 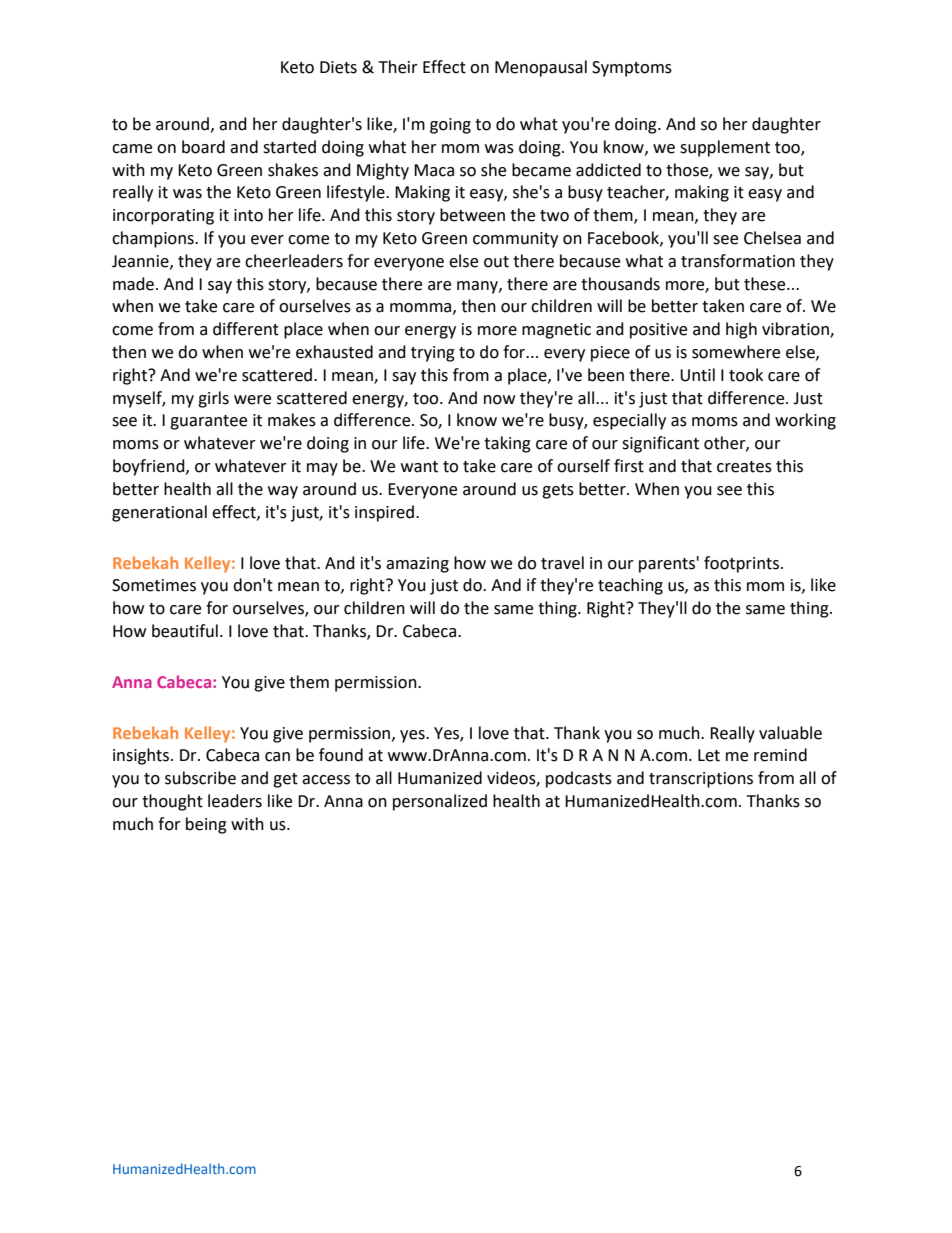 I want to click on board, so click(x=203, y=147).
